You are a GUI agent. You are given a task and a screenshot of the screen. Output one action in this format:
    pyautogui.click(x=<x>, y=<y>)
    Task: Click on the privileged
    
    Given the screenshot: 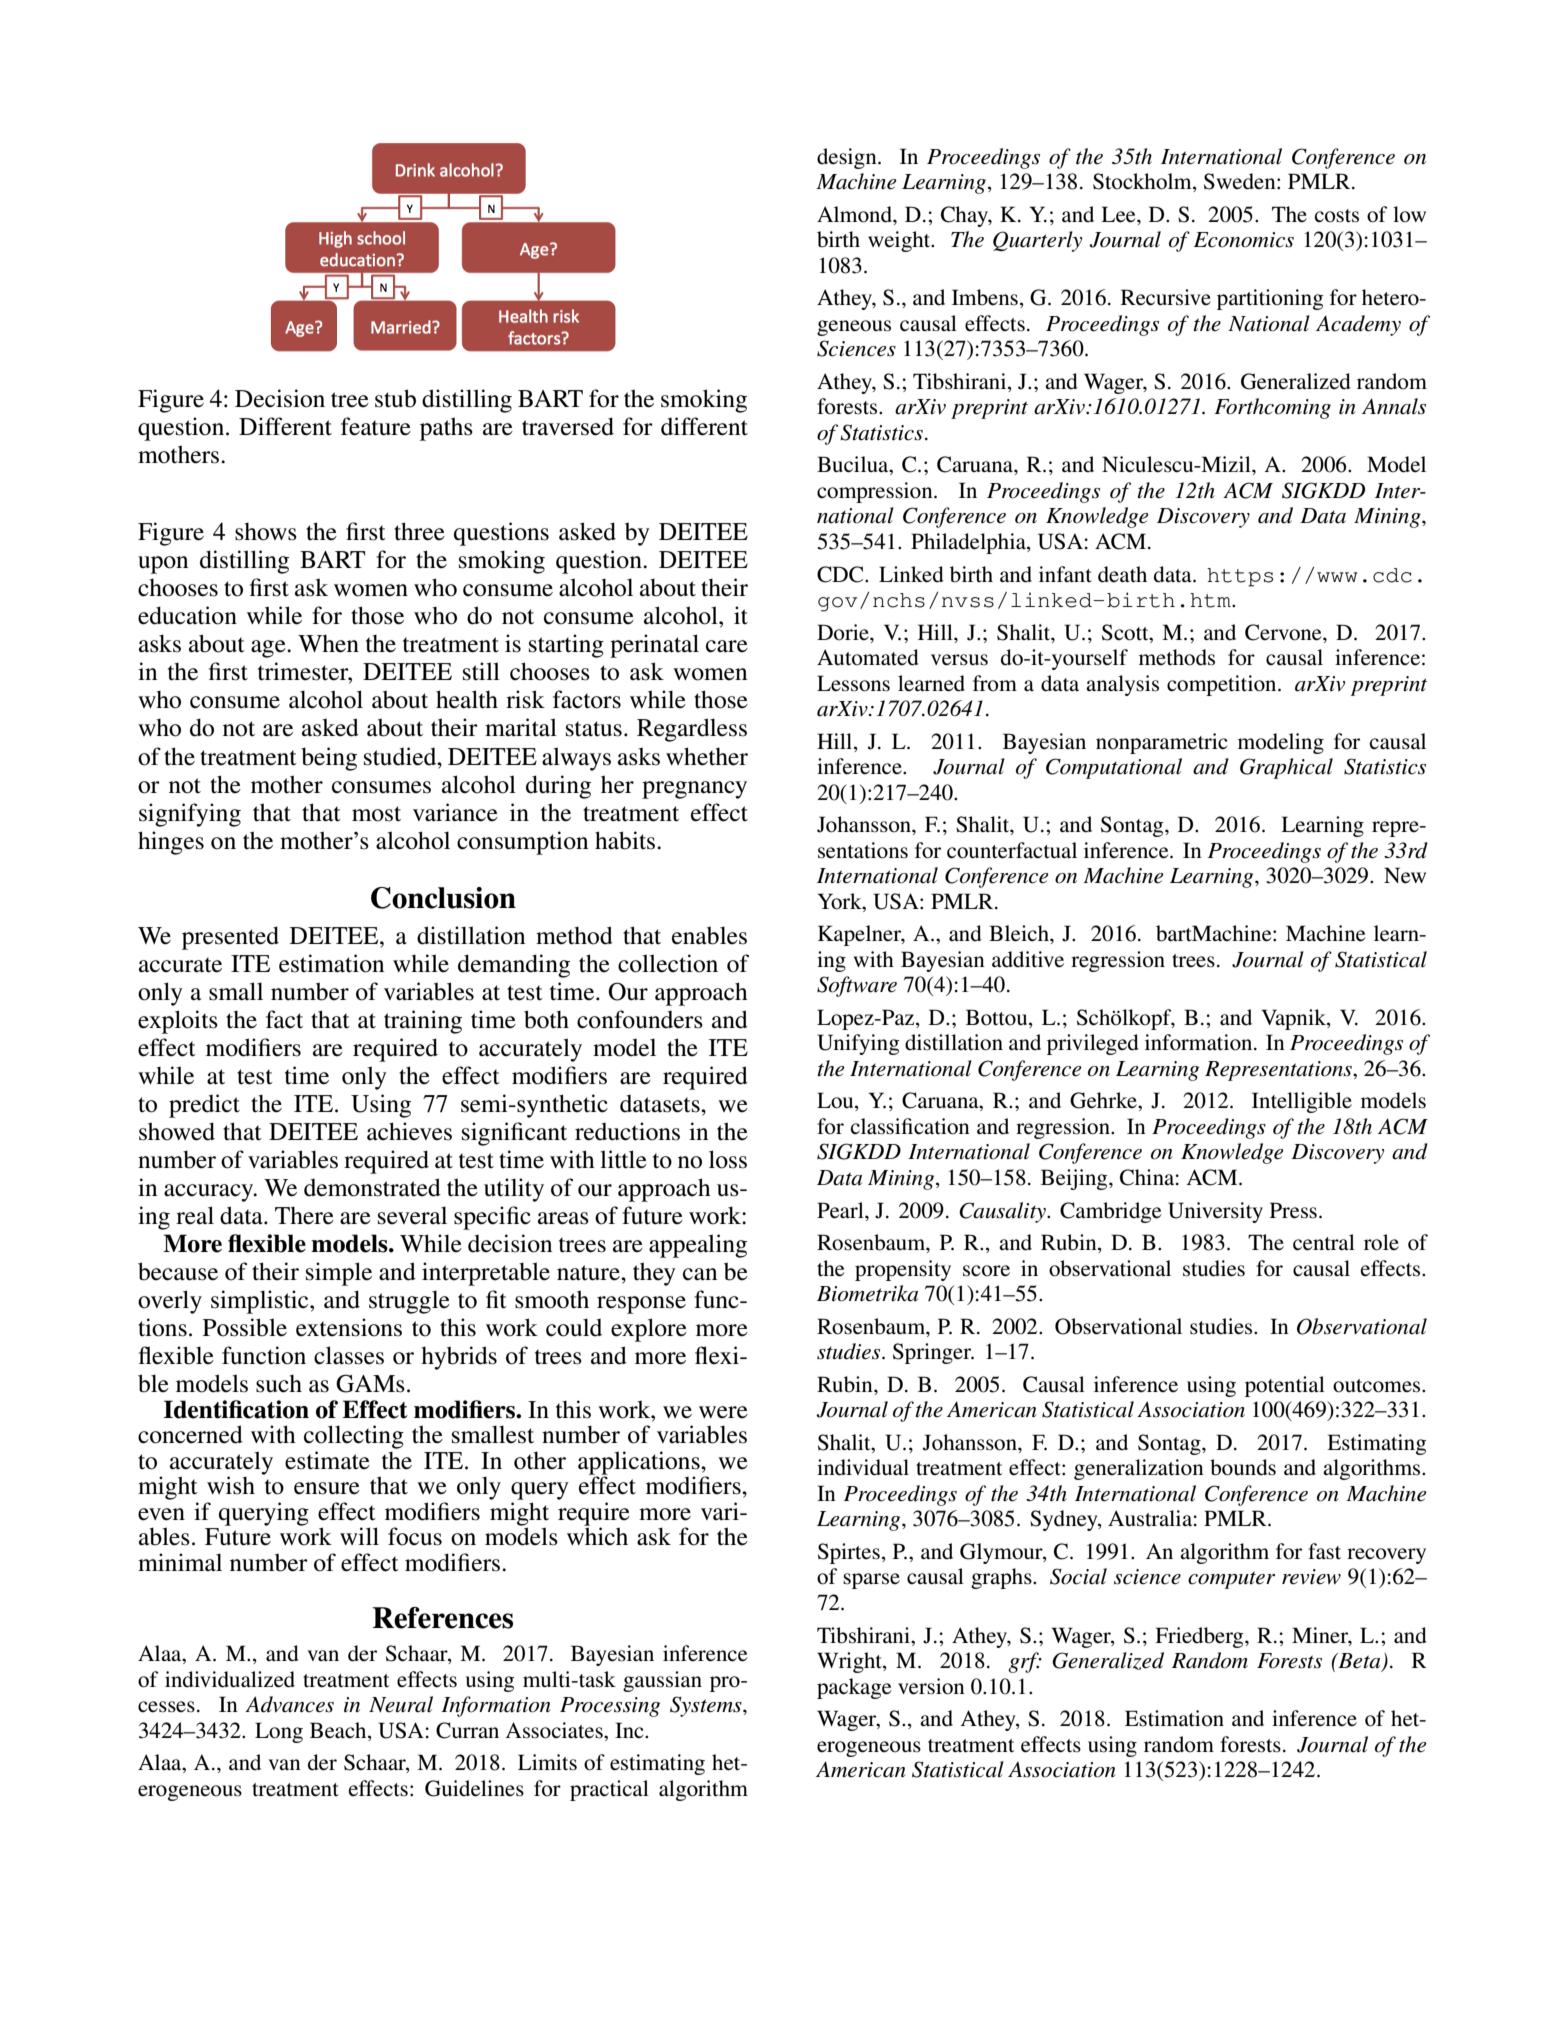 What is the action you would take?
    pyautogui.click(x=1093, y=1044)
